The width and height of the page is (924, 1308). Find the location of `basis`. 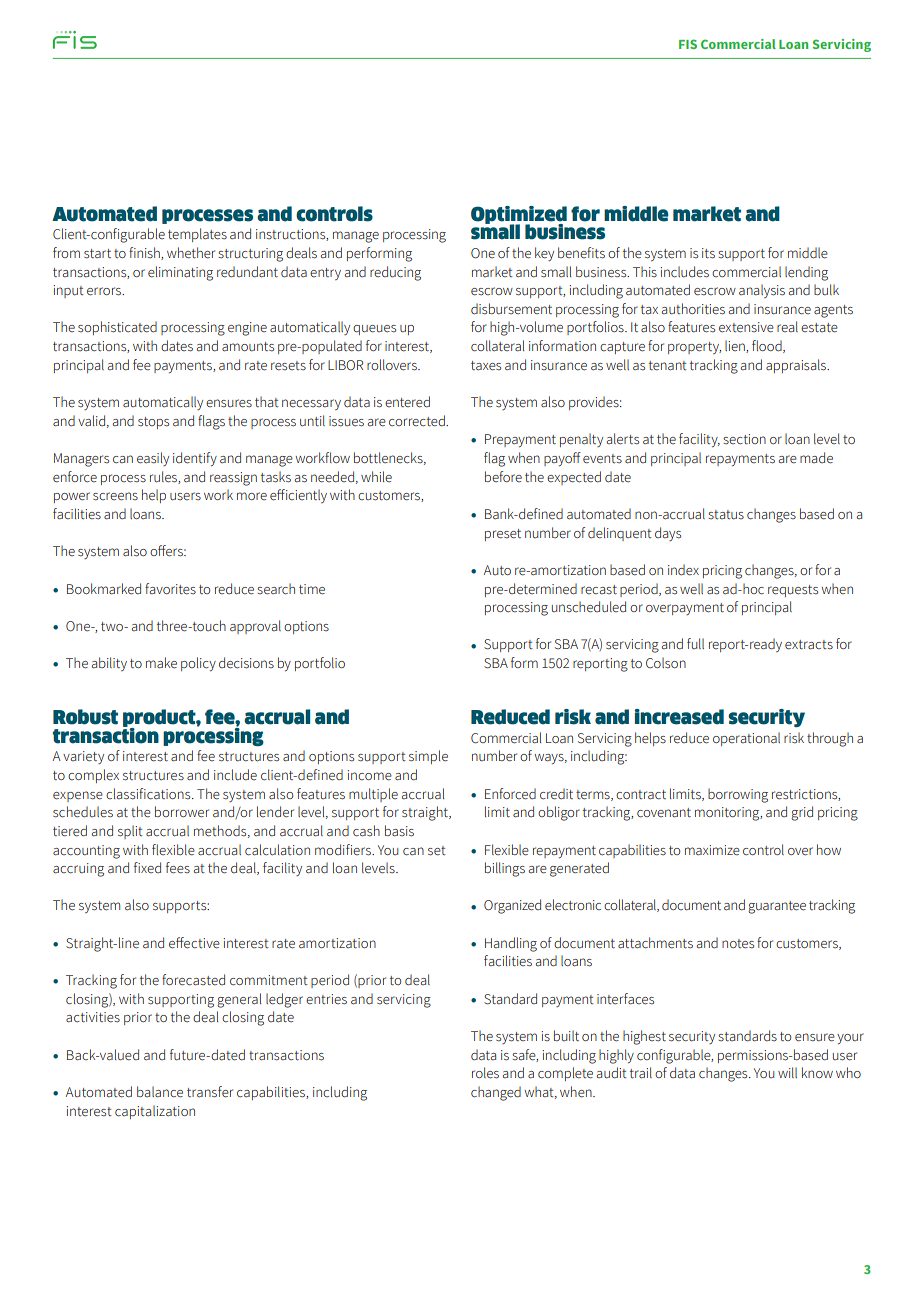

basis is located at coordinates (399, 831).
